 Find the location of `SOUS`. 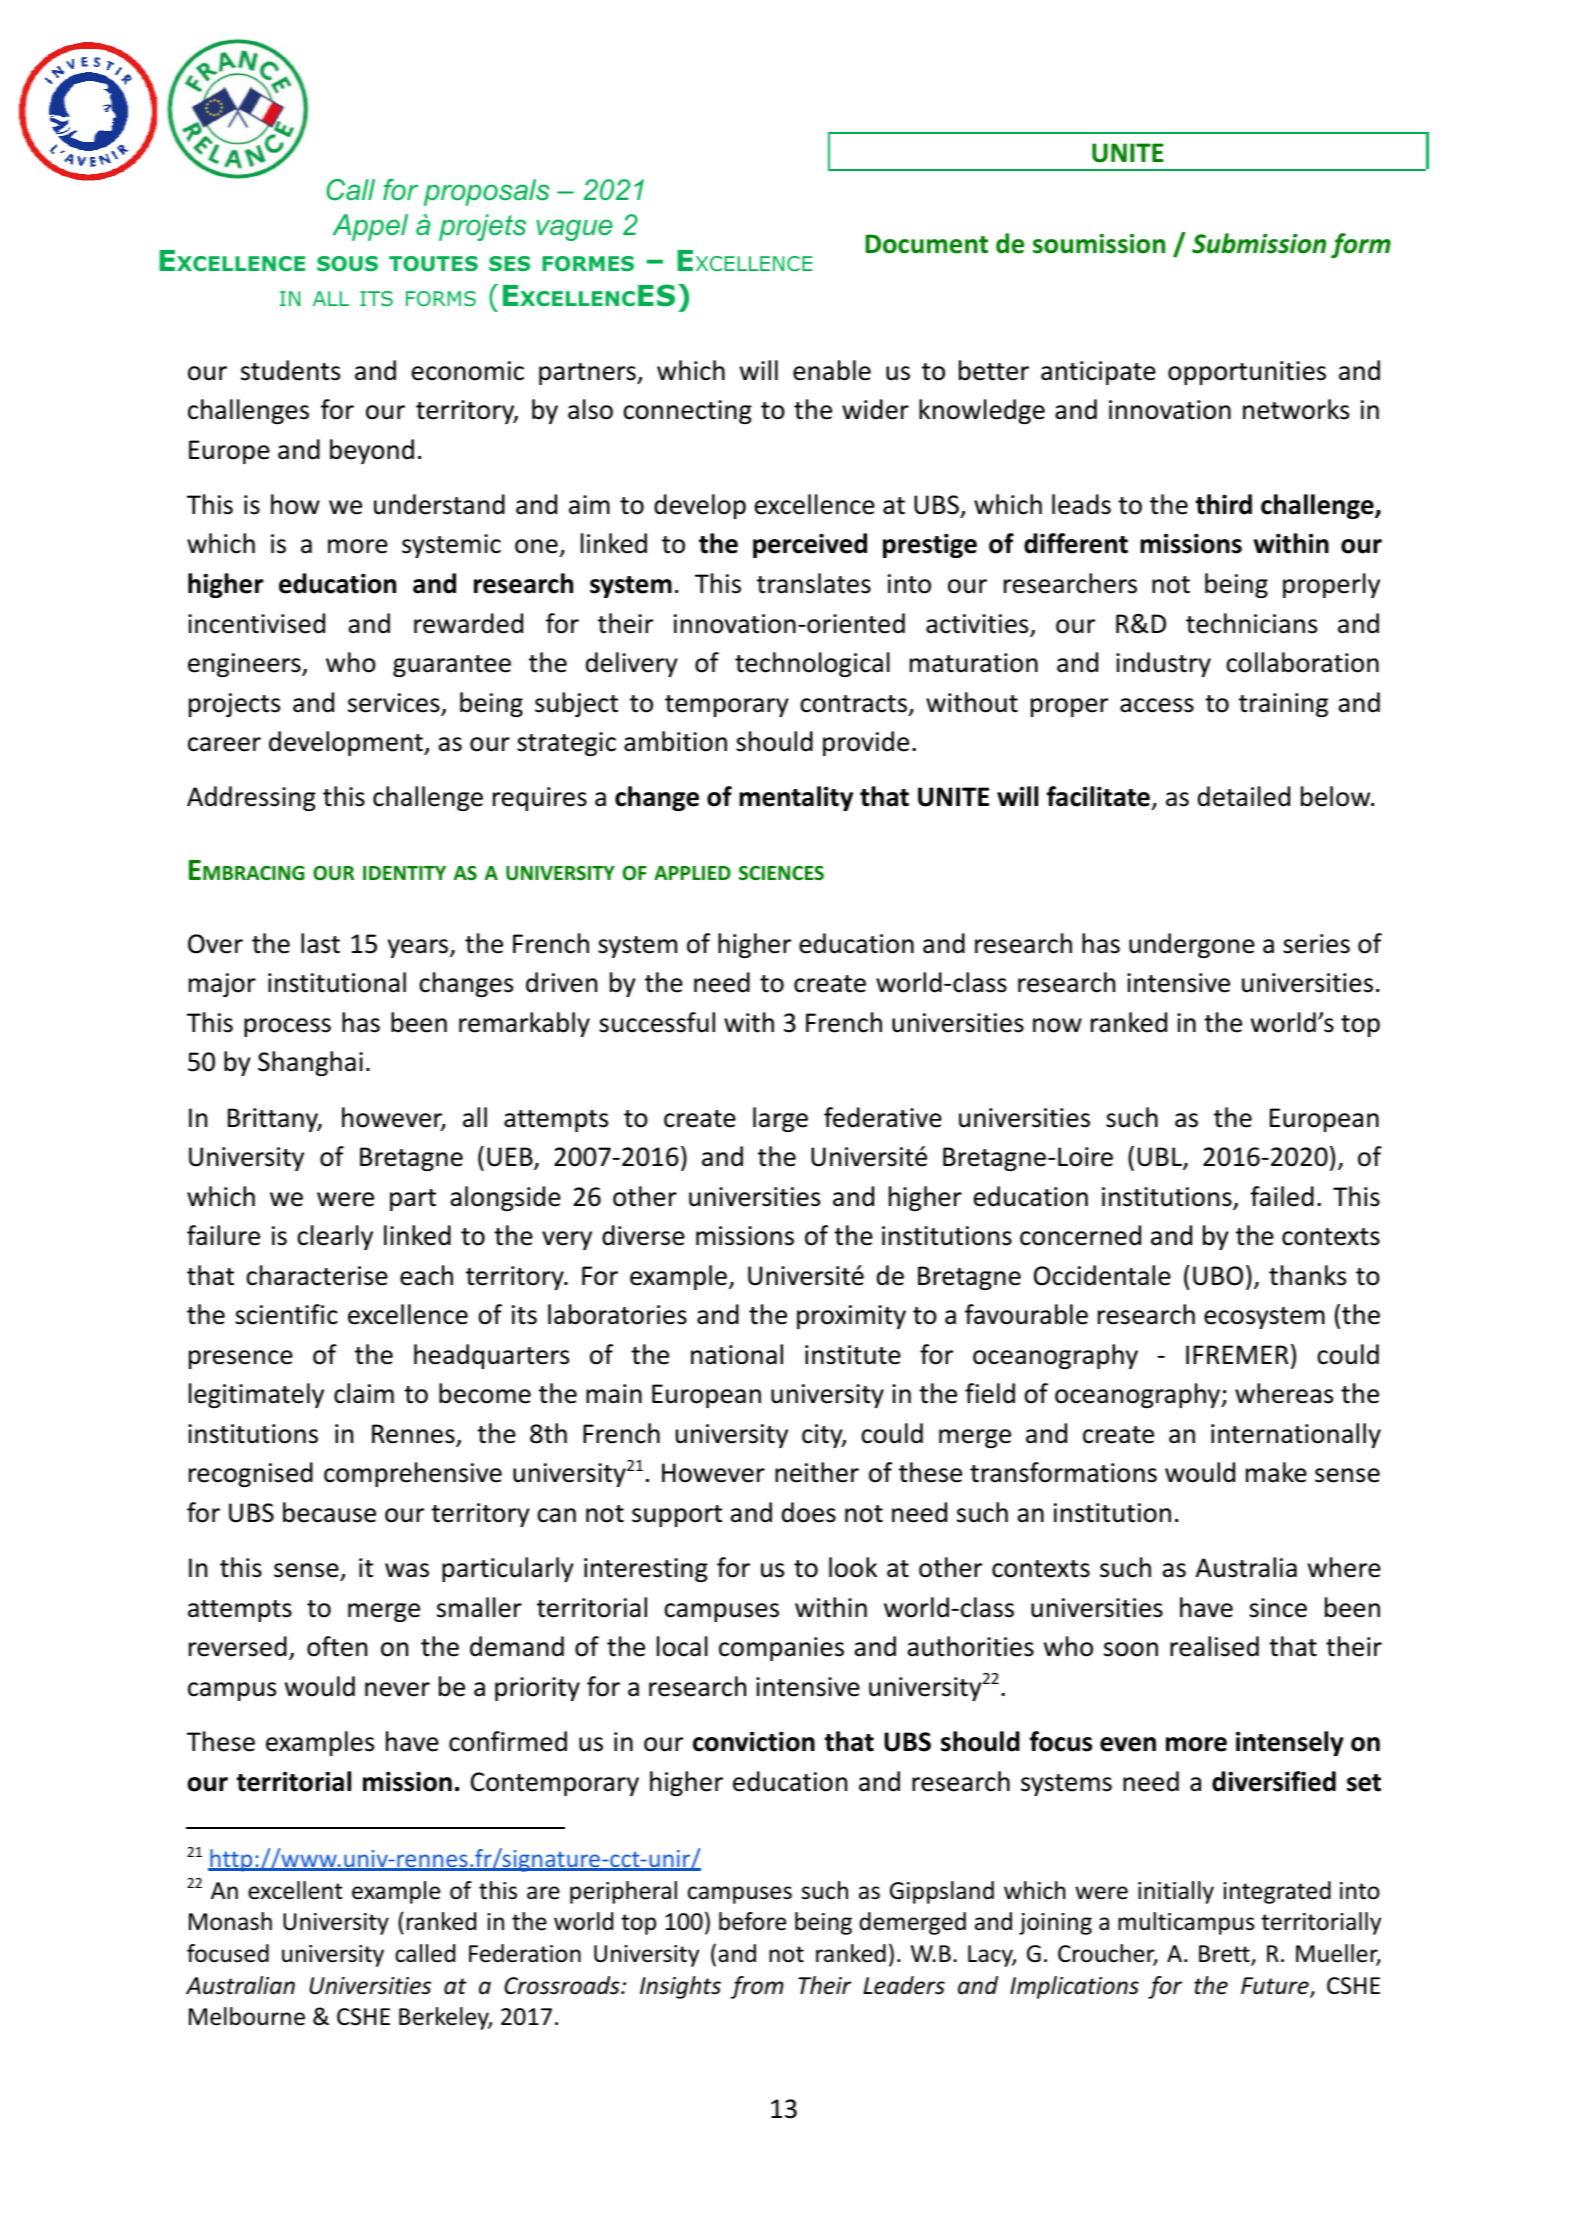

SOUS is located at coordinates (347, 263).
